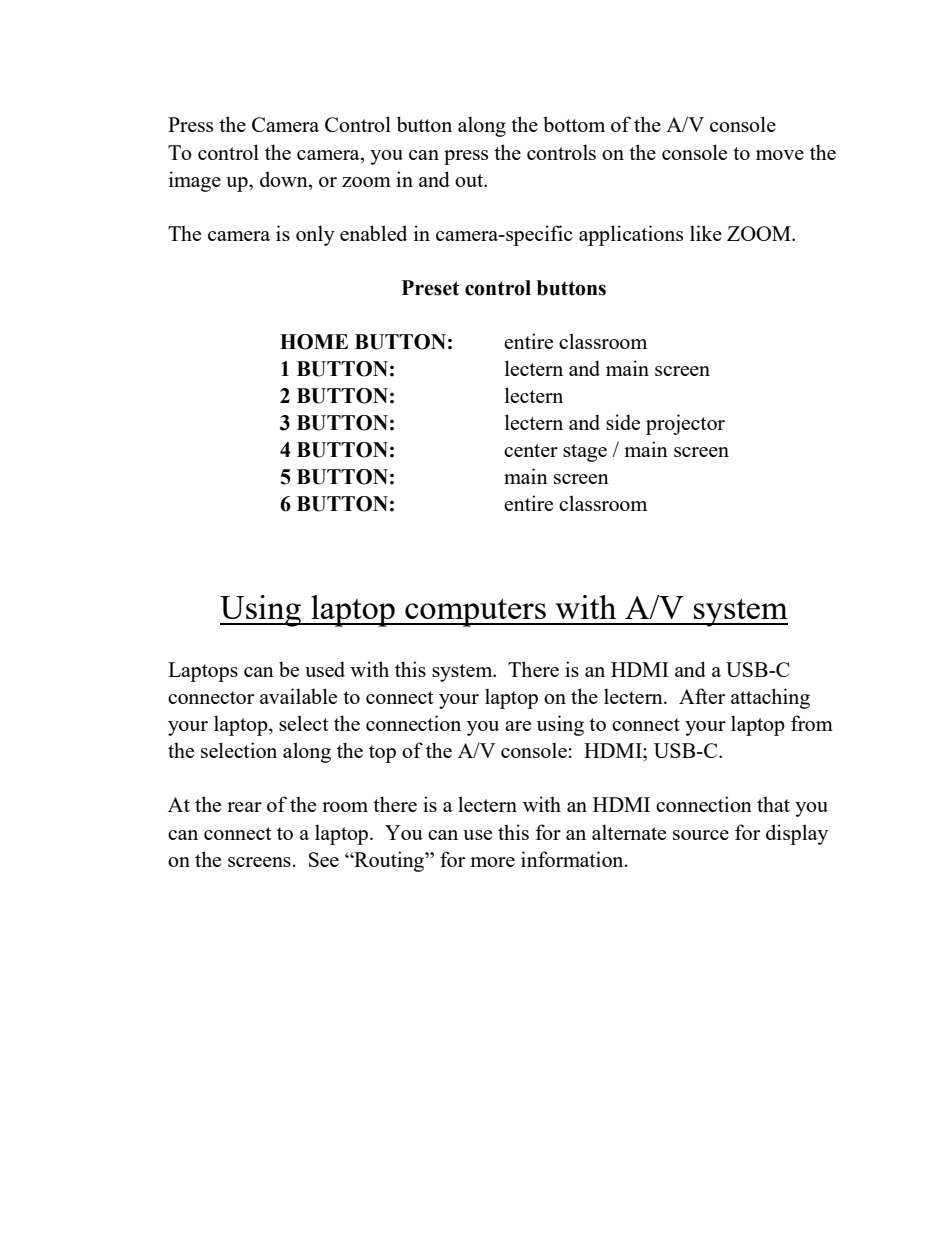 This screenshot has height=1233, width=952. Describe the element at coordinates (702, 696) in the screenshot. I see `After` at that location.
